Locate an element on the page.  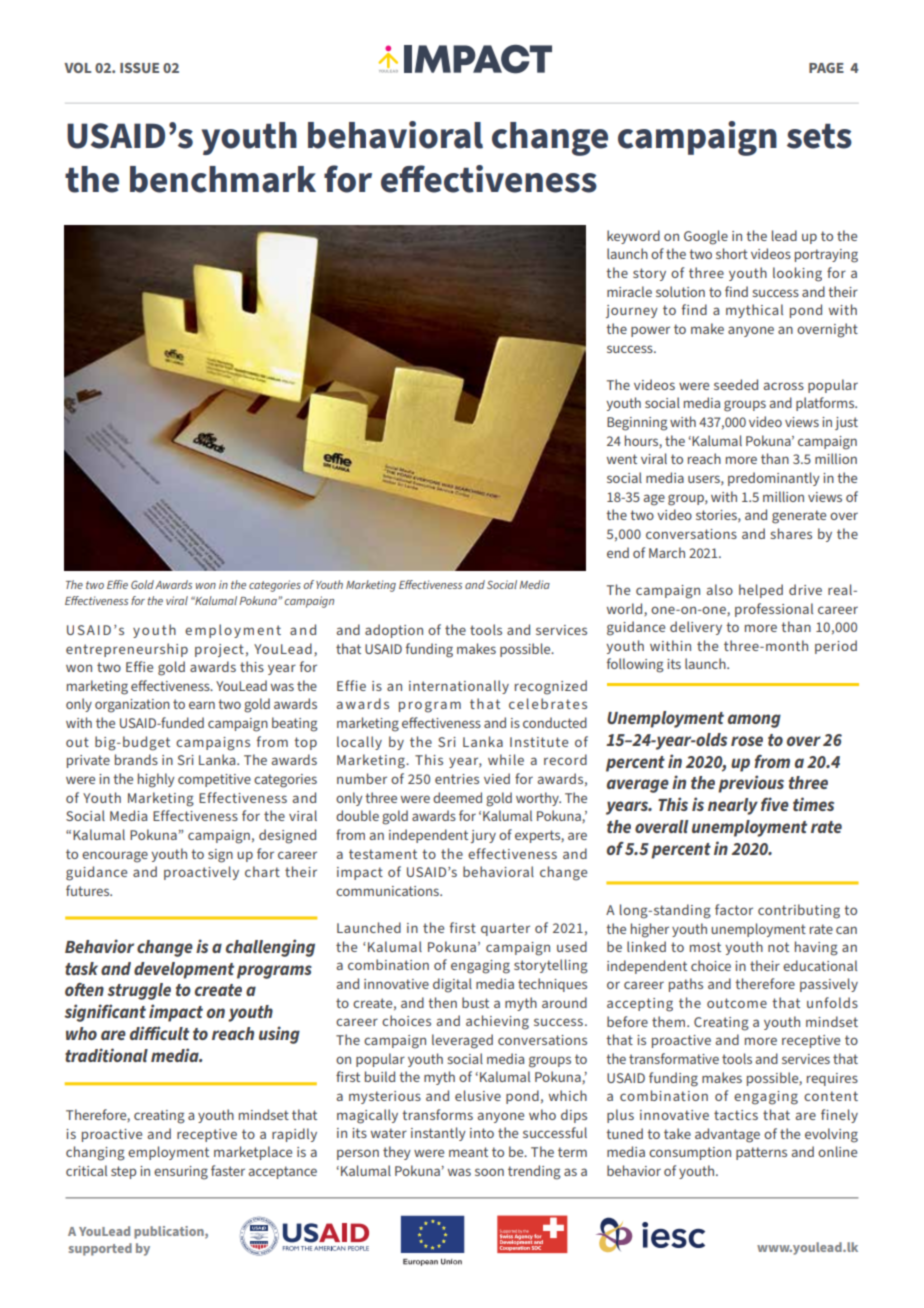
nearly is located at coordinates (733, 806).
